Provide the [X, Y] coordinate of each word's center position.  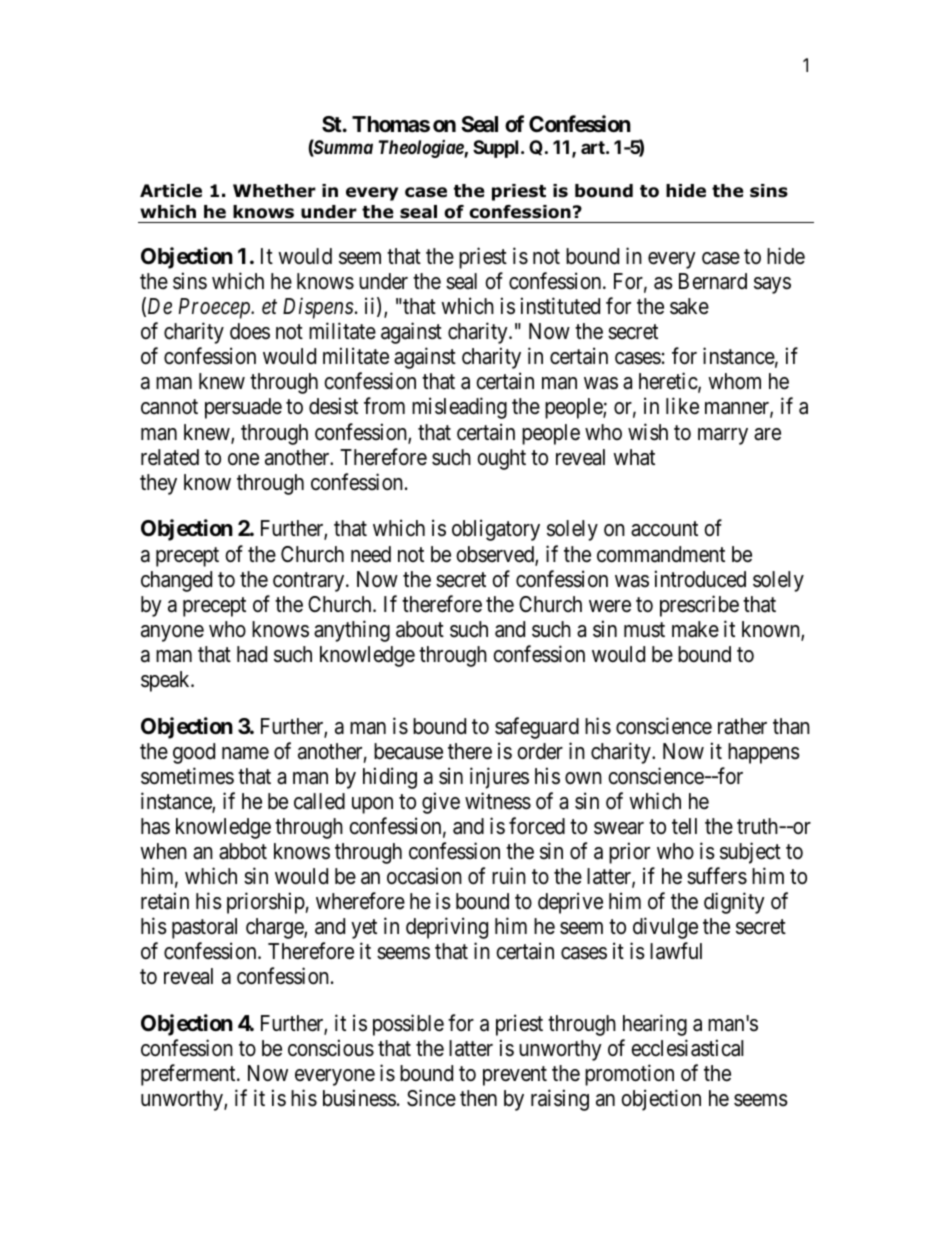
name [245, 753]
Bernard [713, 281]
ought [501, 459]
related [170, 457]
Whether [274, 191]
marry [723, 436]
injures [499, 778]
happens [764, 753]
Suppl [497, 149]
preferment [189, 1075]
